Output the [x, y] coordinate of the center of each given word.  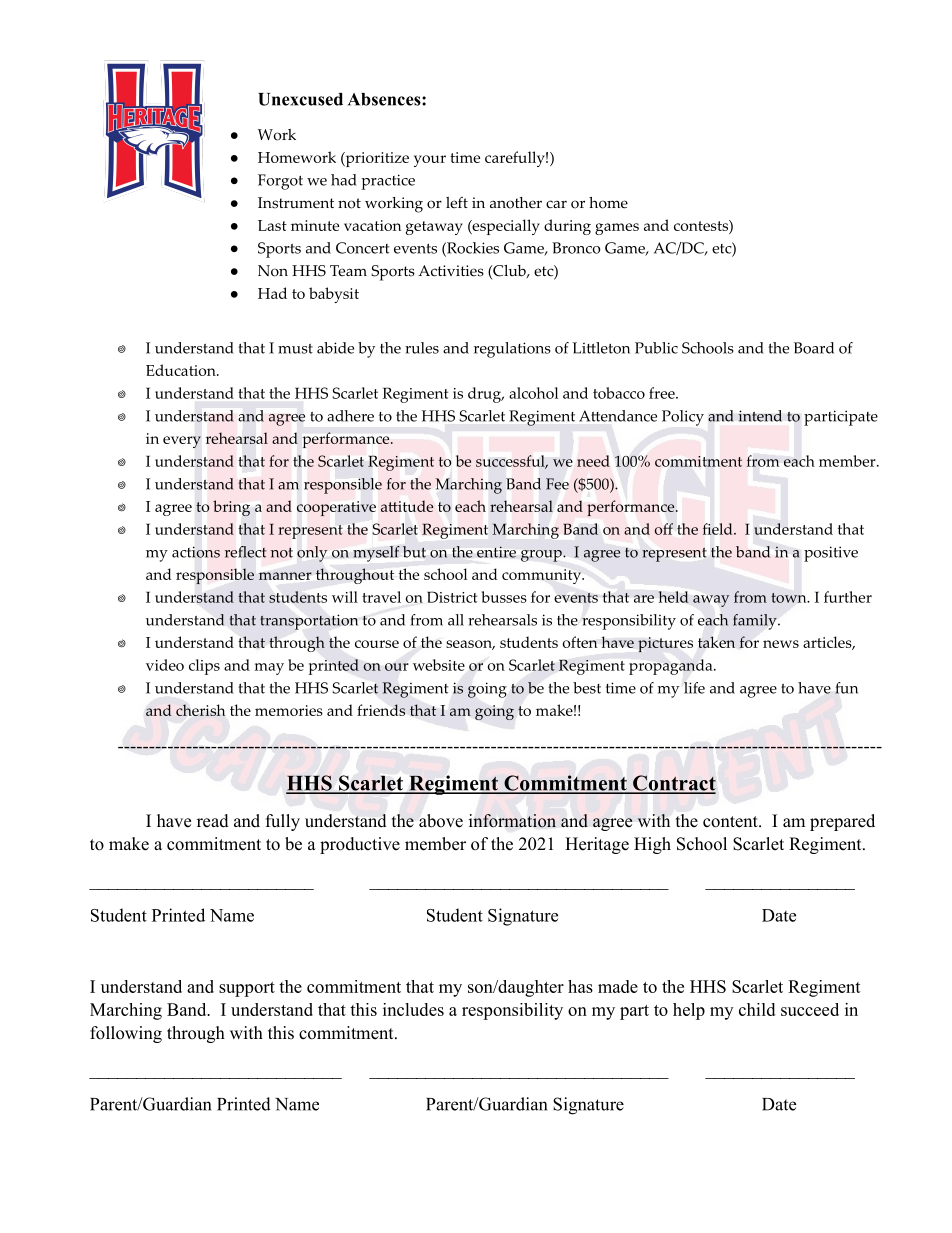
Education [182, 370]
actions [196, 552]
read [213, 821]
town [790, 598]
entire [496, 552]
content [731, 822]
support [247, 989]
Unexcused [300, 99]
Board [814, 348]
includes [413, 1009]
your [430, 161]
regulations [512, 350]
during [567, 227]
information [512, 821]
